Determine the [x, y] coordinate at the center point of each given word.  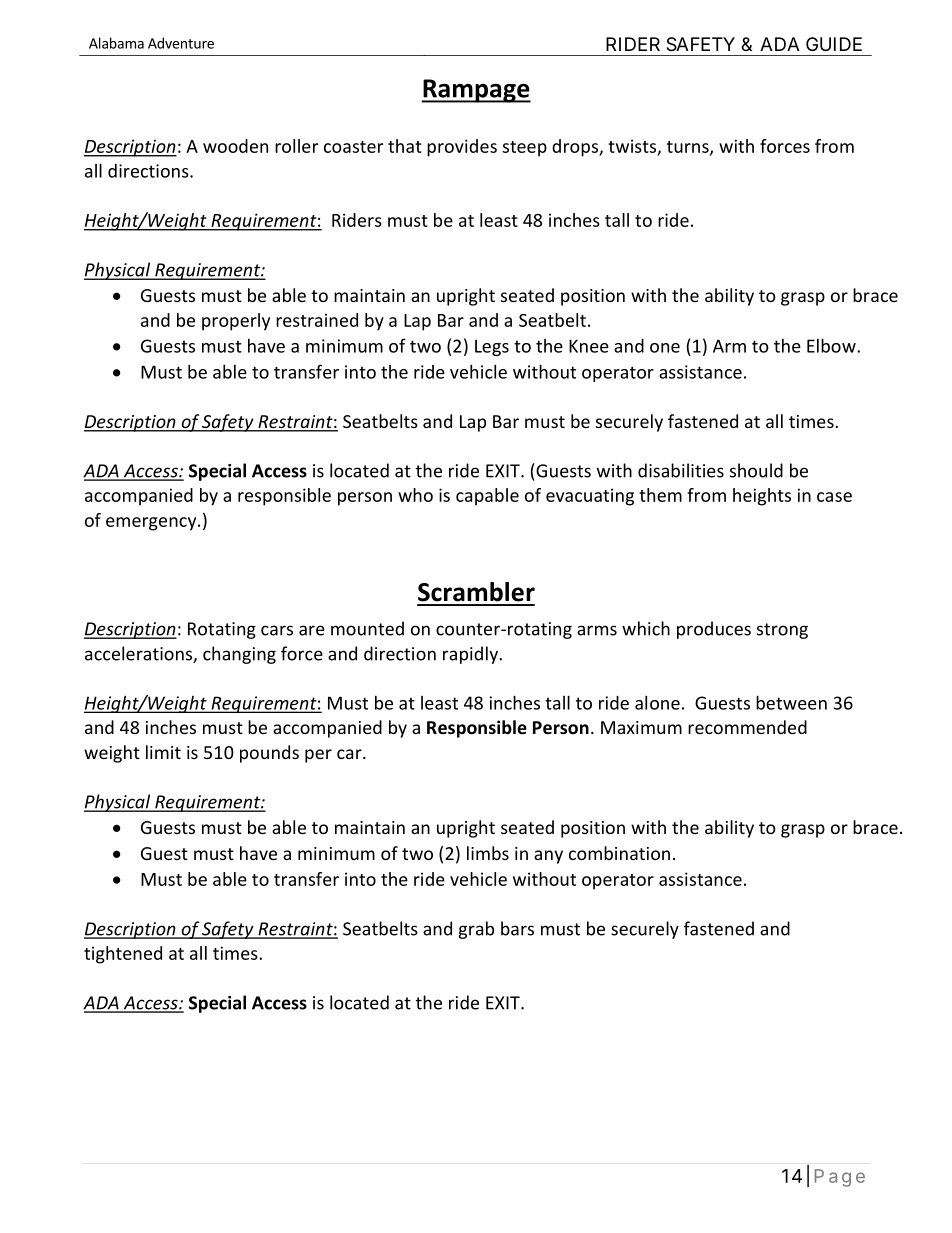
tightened [123, 955]
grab [476, 930]
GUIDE [834, 44]
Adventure [181, 43]
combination [619, 853]
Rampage [476, 91]
